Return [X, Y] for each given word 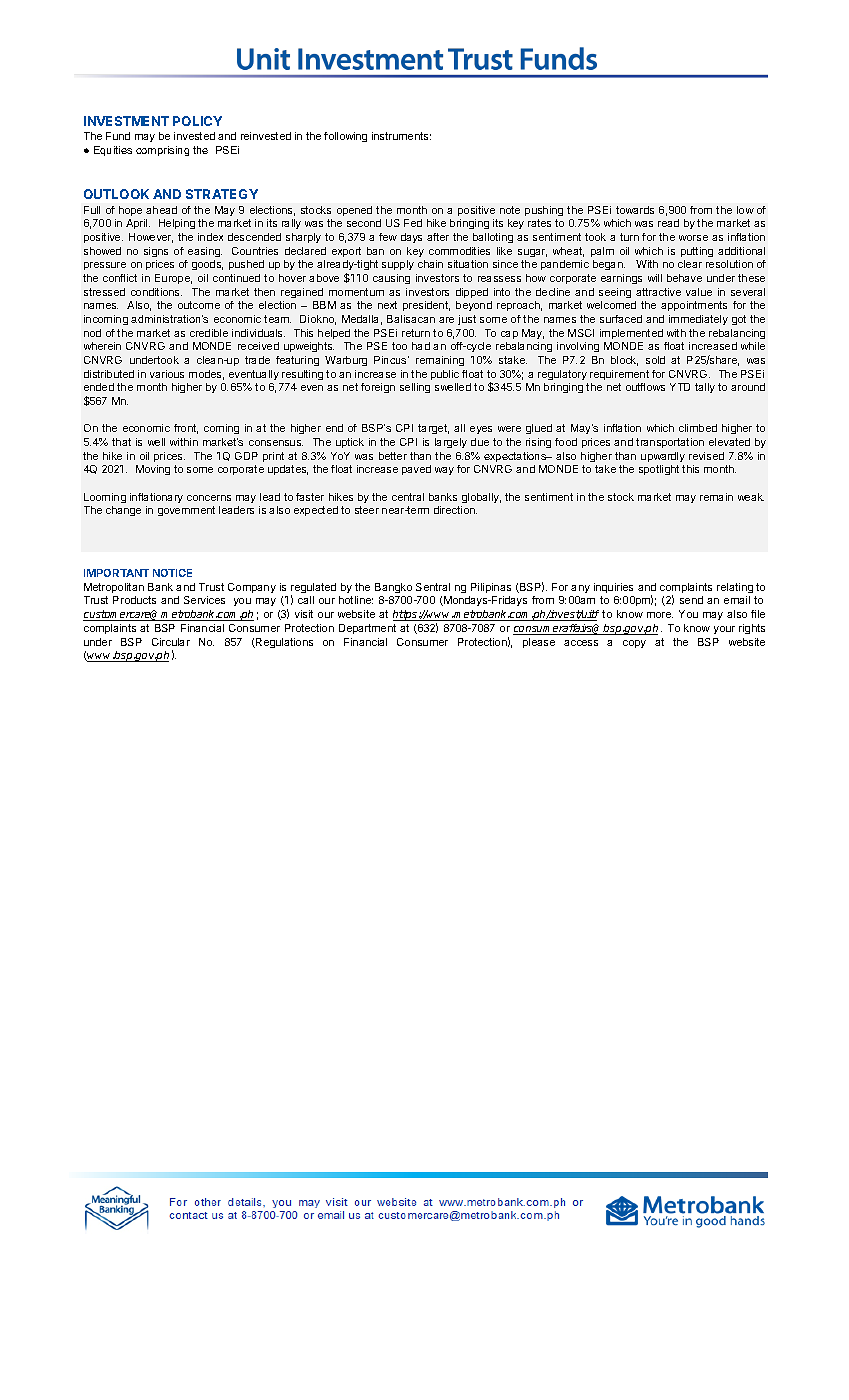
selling [415, 388]
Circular [171, 642]
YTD [680, 387]
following [345, 137]
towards [635, 210]
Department [367, 629]
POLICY [197, 121]
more [660, 615]
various [167, 374]
